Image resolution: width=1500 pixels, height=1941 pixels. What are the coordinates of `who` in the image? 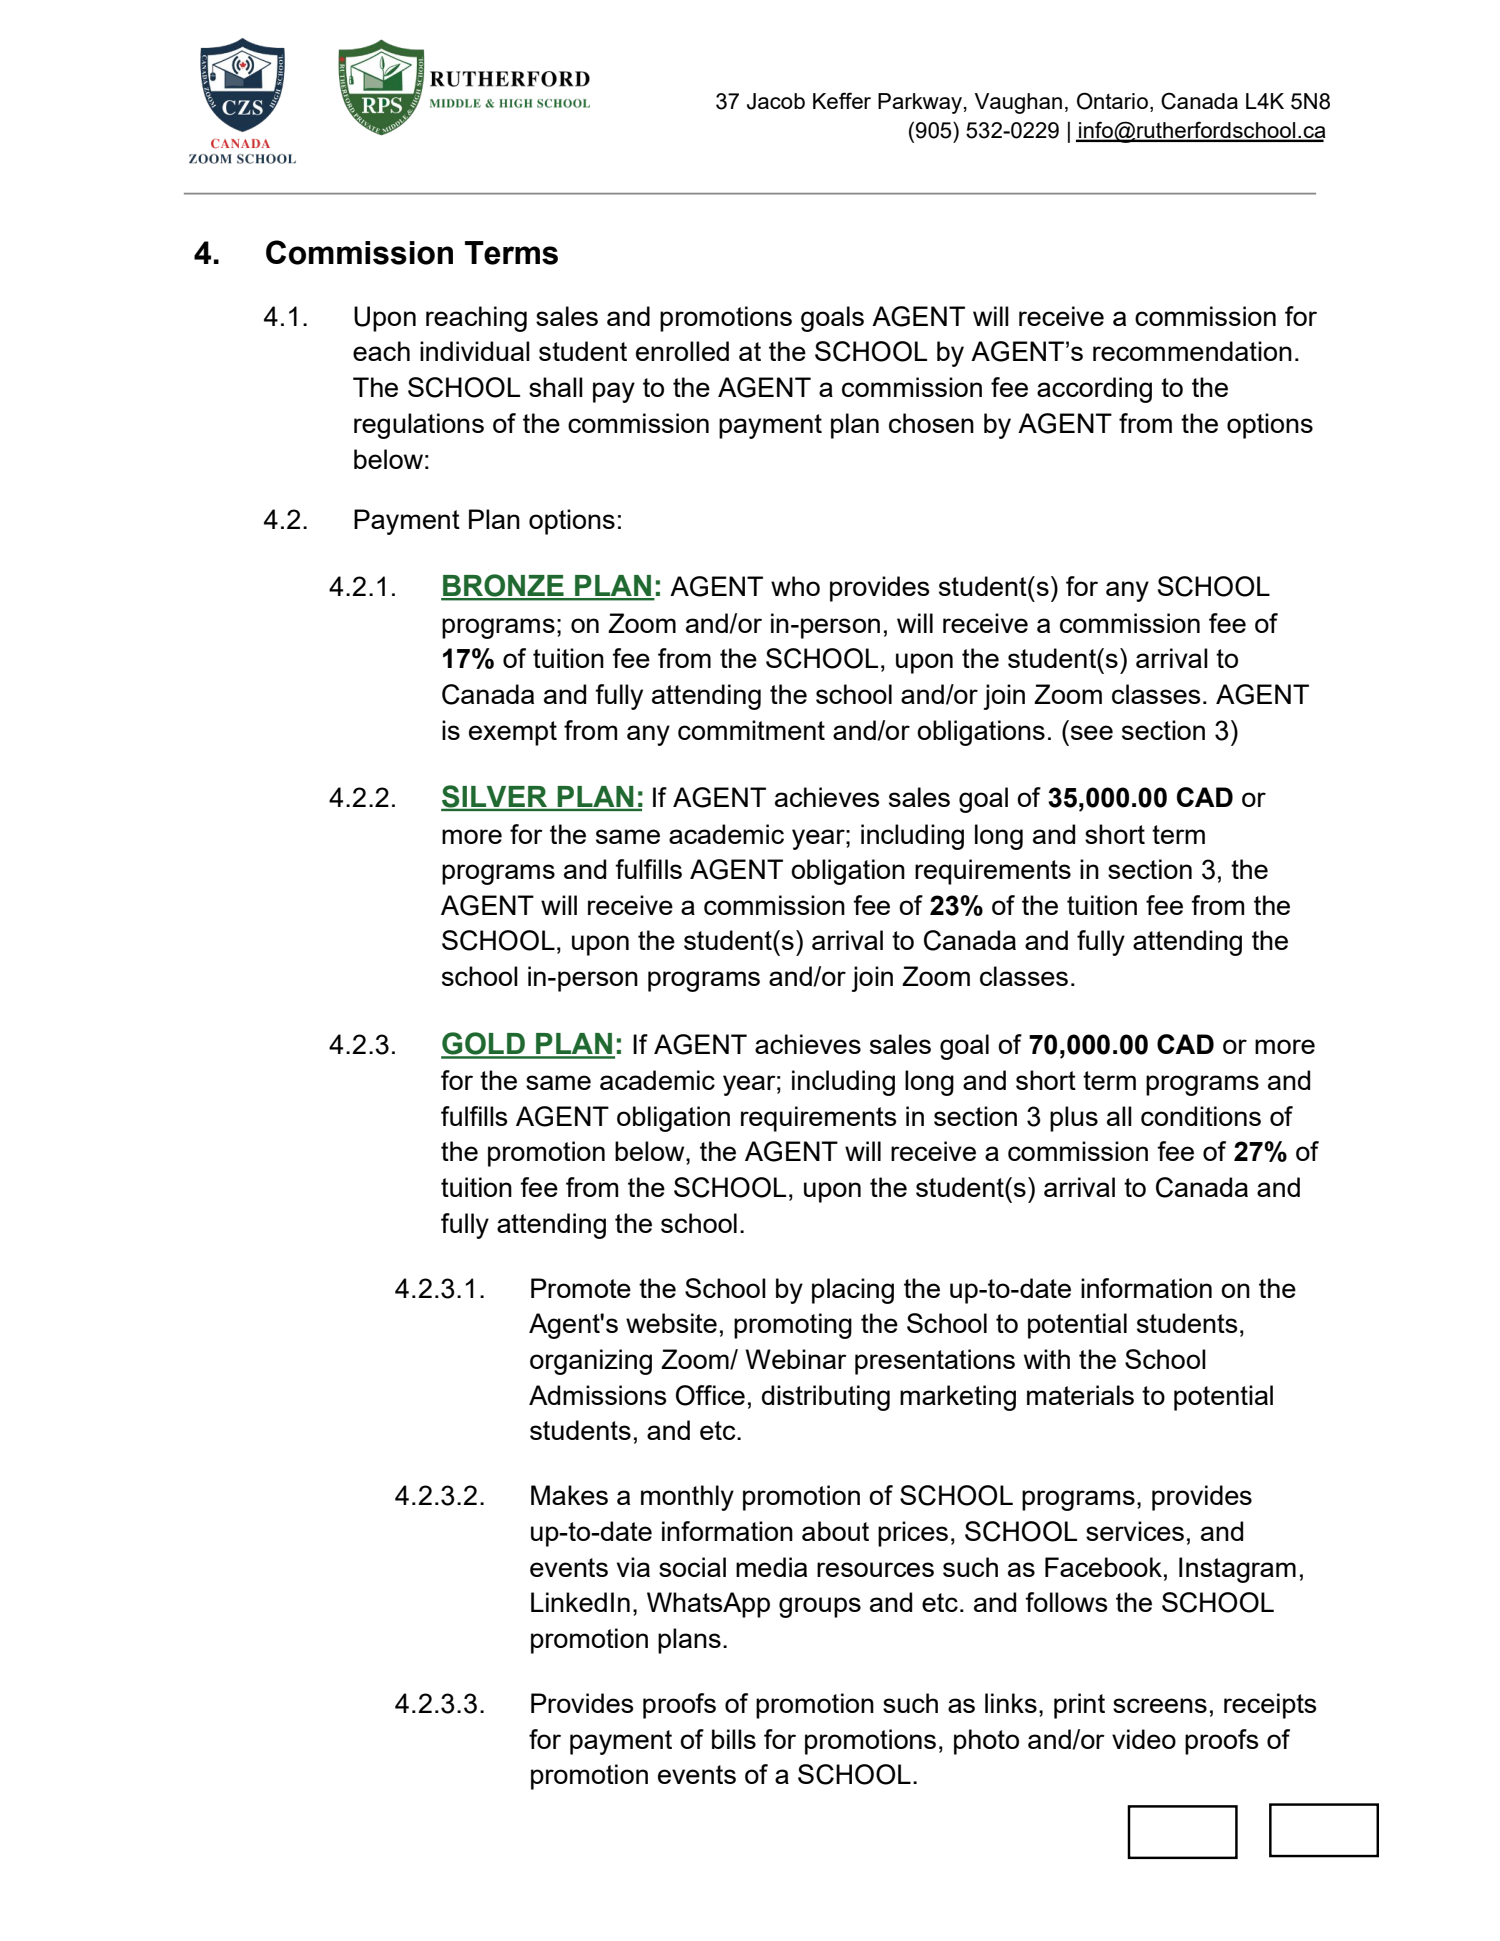 It's located at (795, 586).
